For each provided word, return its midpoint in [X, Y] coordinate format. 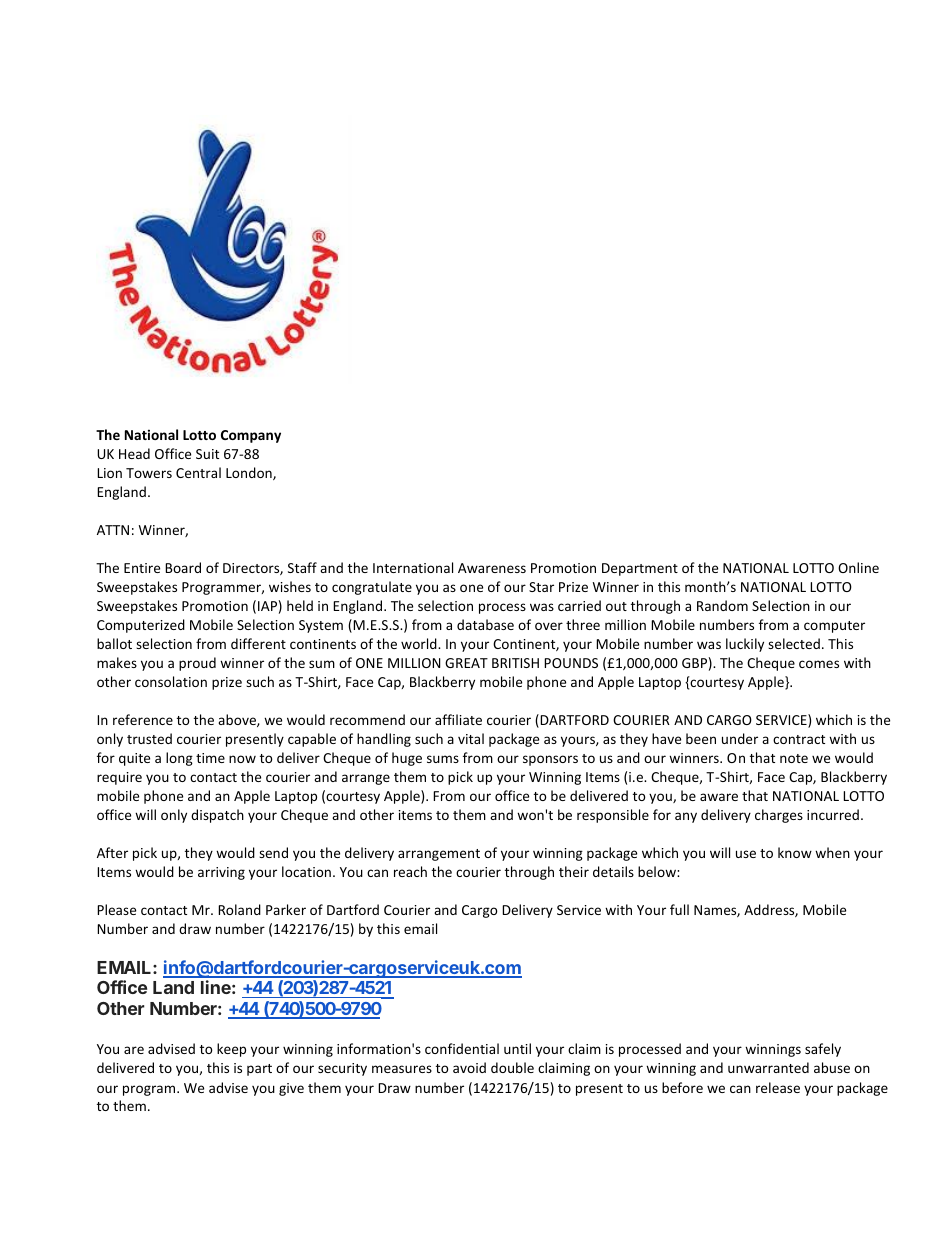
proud [197, 664]
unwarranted [768, 1067]
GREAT [466, 663]
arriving [221, 873]
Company [251, 436]
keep [231, 1050]
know [795, 852]
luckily [745, 645]
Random [722, 605]
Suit [207, 454]
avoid [469, 1067]
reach [410, 871]
